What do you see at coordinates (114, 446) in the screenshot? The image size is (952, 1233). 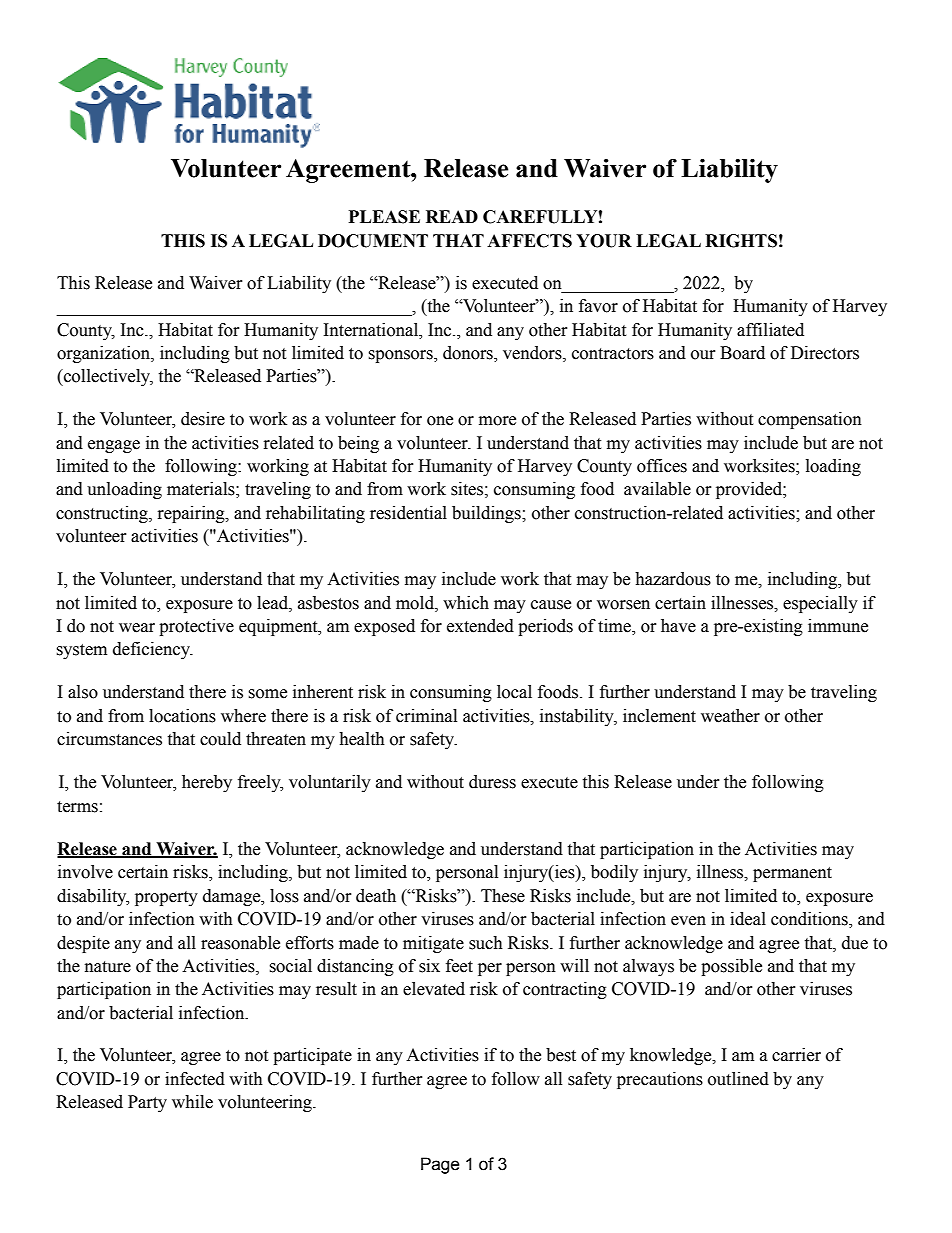 I see `engage` at bounding box center [114, 446].
